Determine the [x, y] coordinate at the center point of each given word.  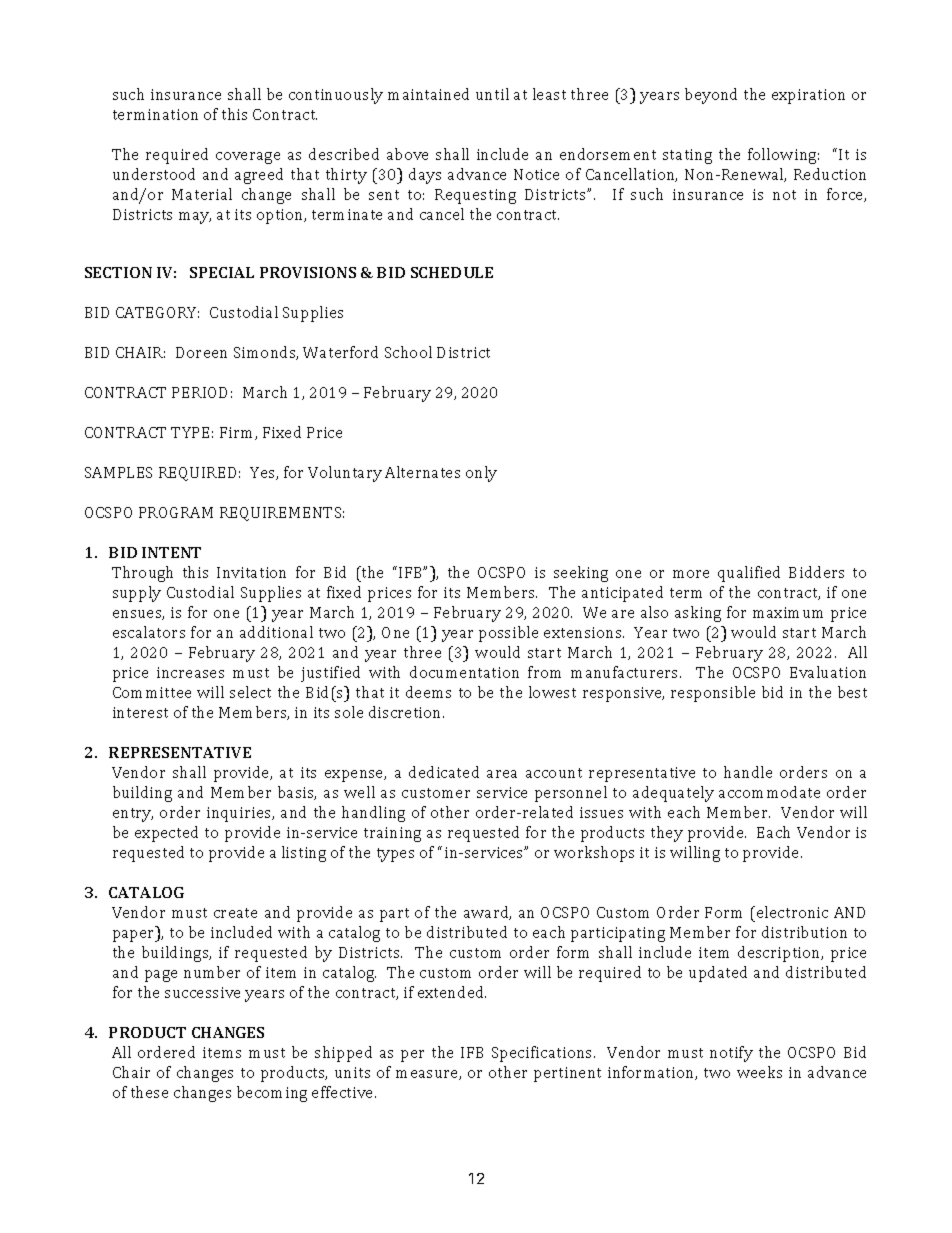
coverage [248, 158]
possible [508, 634]
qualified [749, 574]
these [149, 1092]
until [492, 94]
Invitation [251, 572]
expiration [808, 96]
